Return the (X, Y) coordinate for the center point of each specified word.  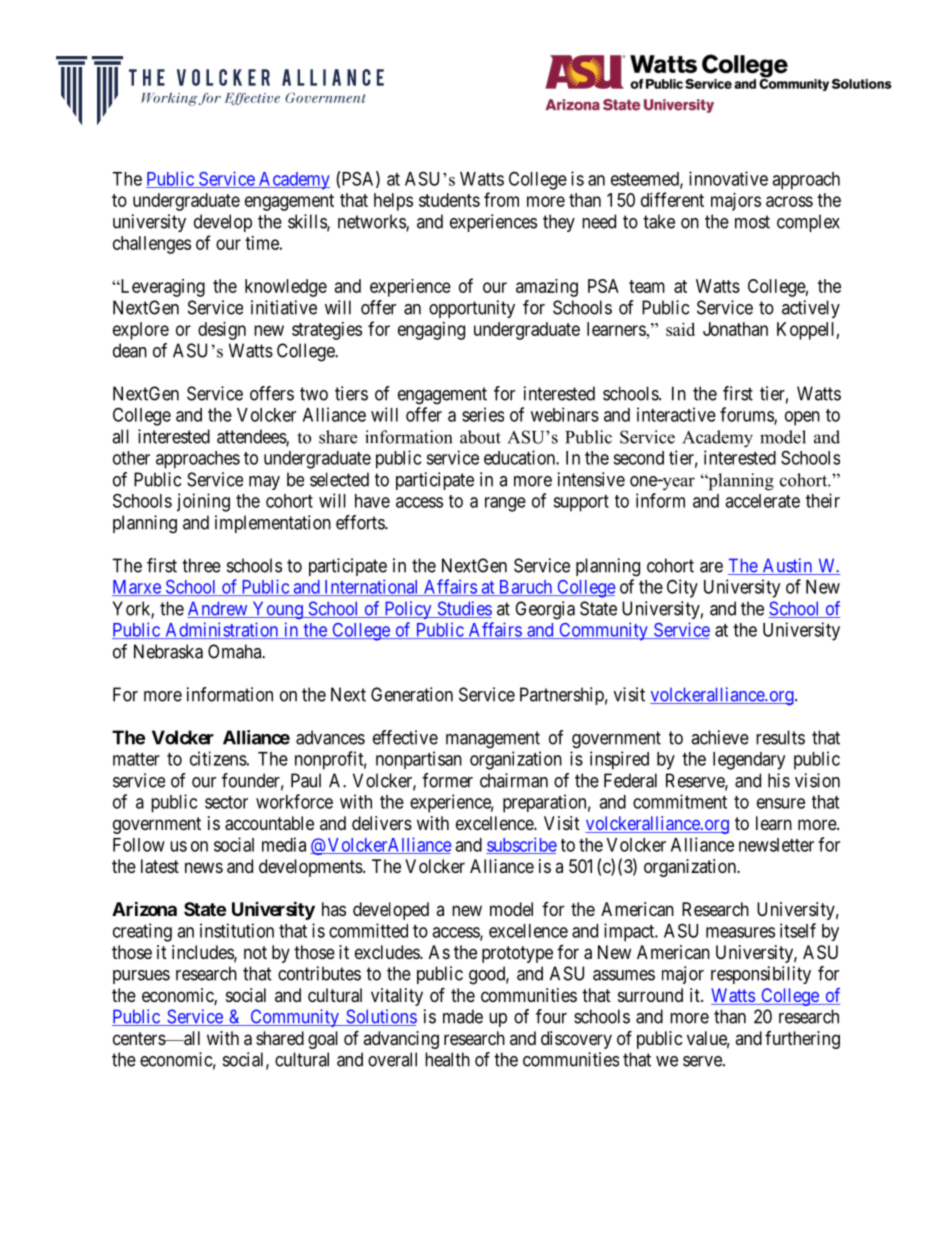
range (505, 504)
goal (323, 1040)
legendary (749, 761)
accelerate (762, 501)
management (493, 740)
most (752, 222)
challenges (152, 245)
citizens (218, 758)
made (463, 1016)
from (501, 199)
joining (203, 502)
